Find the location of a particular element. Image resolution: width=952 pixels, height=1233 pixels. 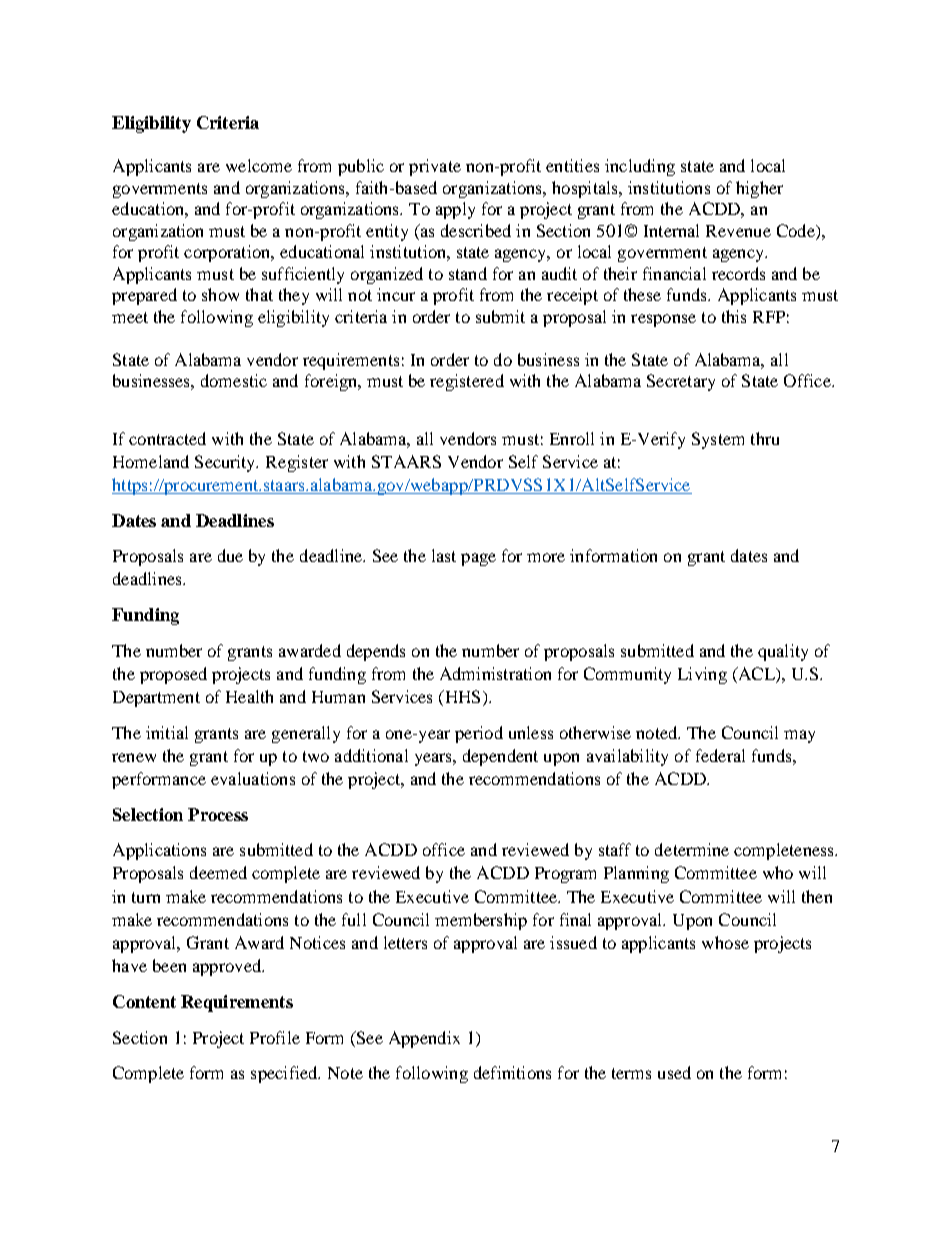

Enroll is located at coordinates (572, 438).
